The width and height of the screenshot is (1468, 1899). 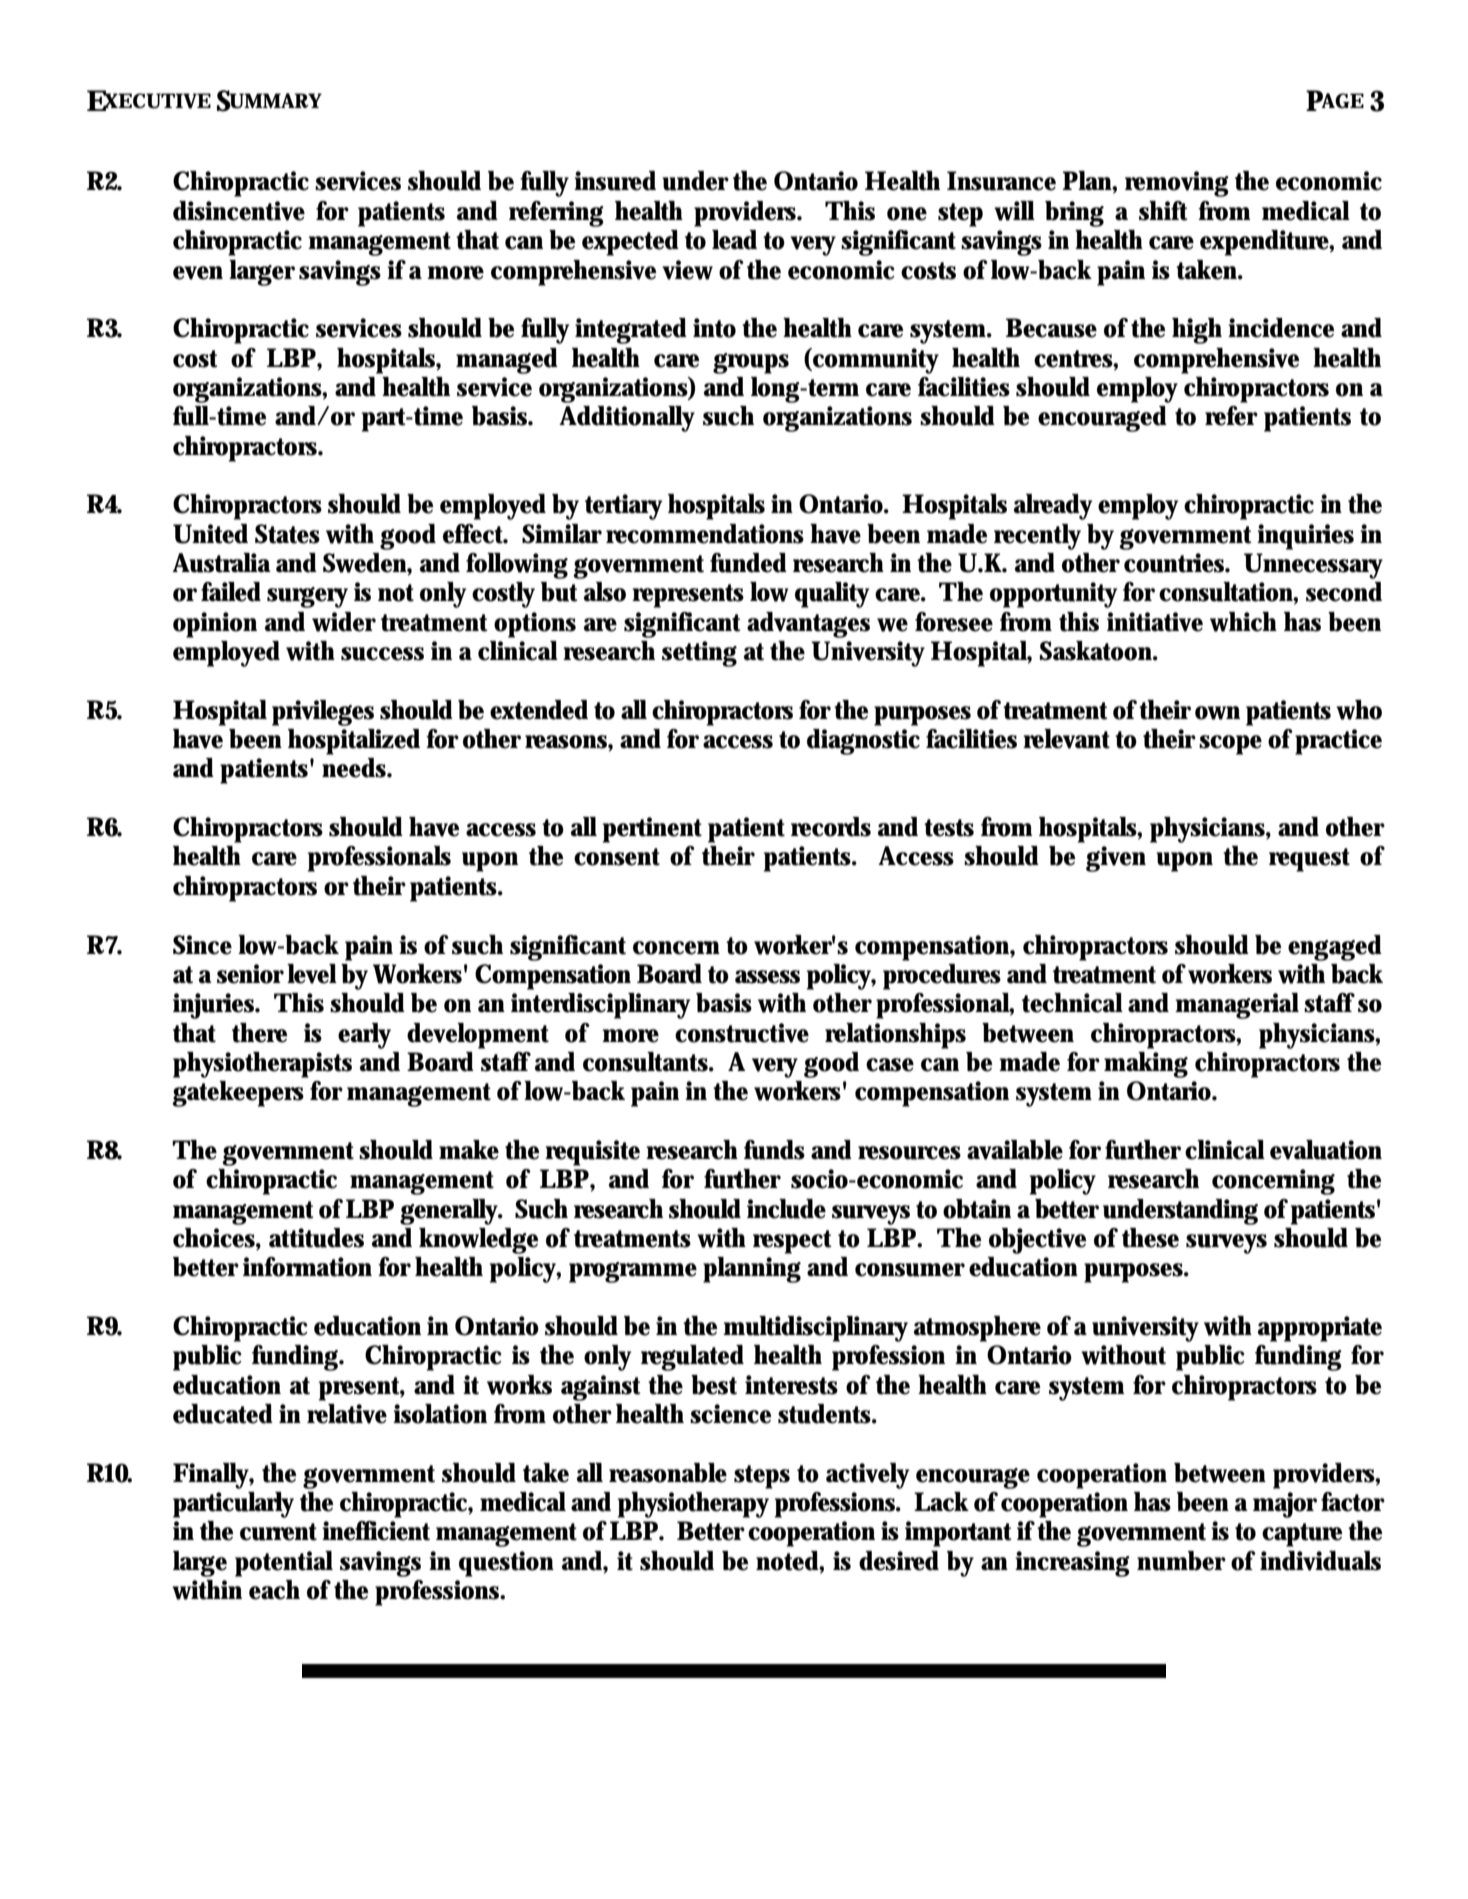 What do you see at coordinates (307, 1267) in the screenshot?
I see `information` at bounding box center [307, 1267].
